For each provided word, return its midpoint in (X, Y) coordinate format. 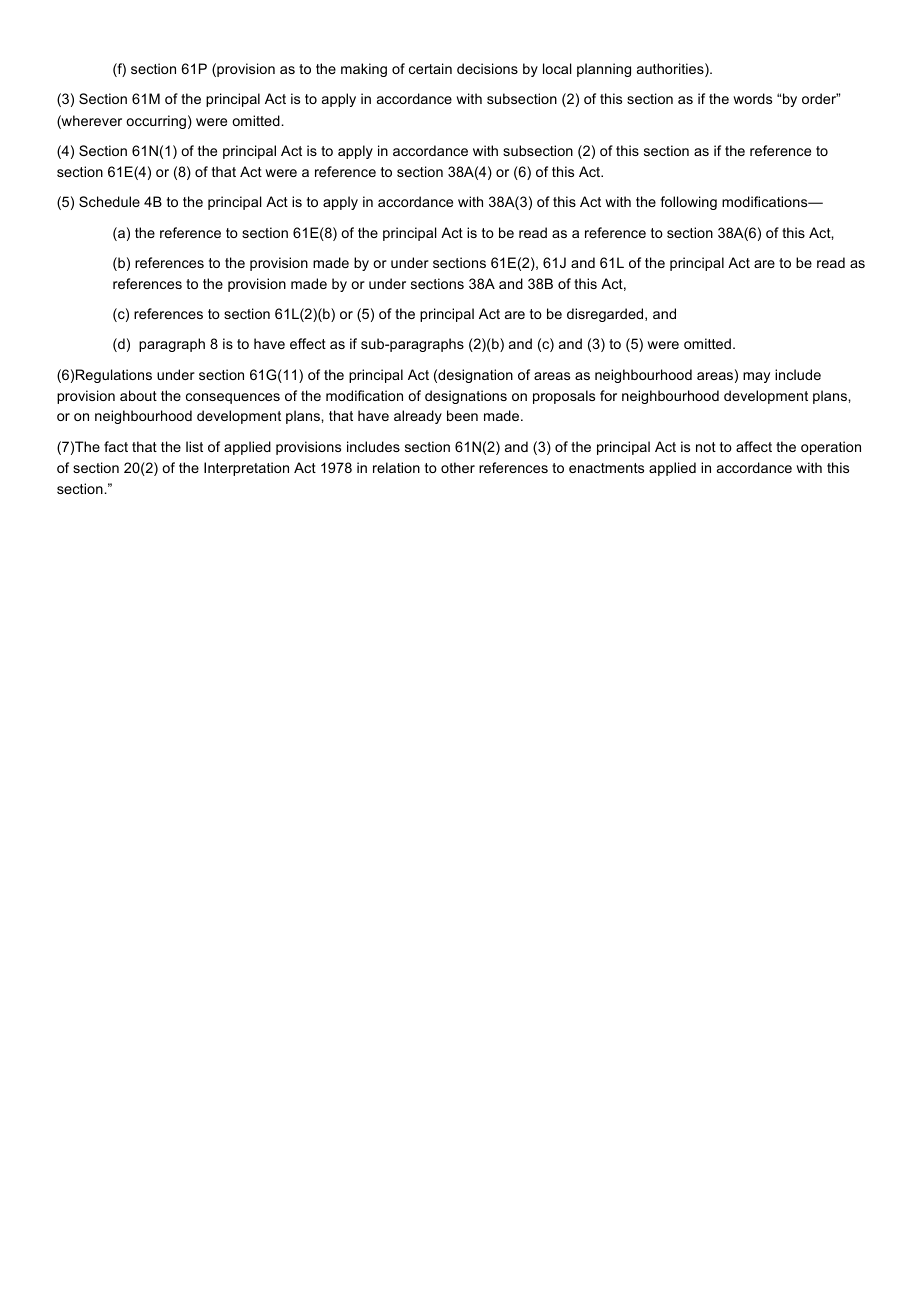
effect (308, 343)
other (458, 467)
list (194, 446)
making (364, 70)
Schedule (109, 201)
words (752, 98)
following (688, 203)
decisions (487, 68)
